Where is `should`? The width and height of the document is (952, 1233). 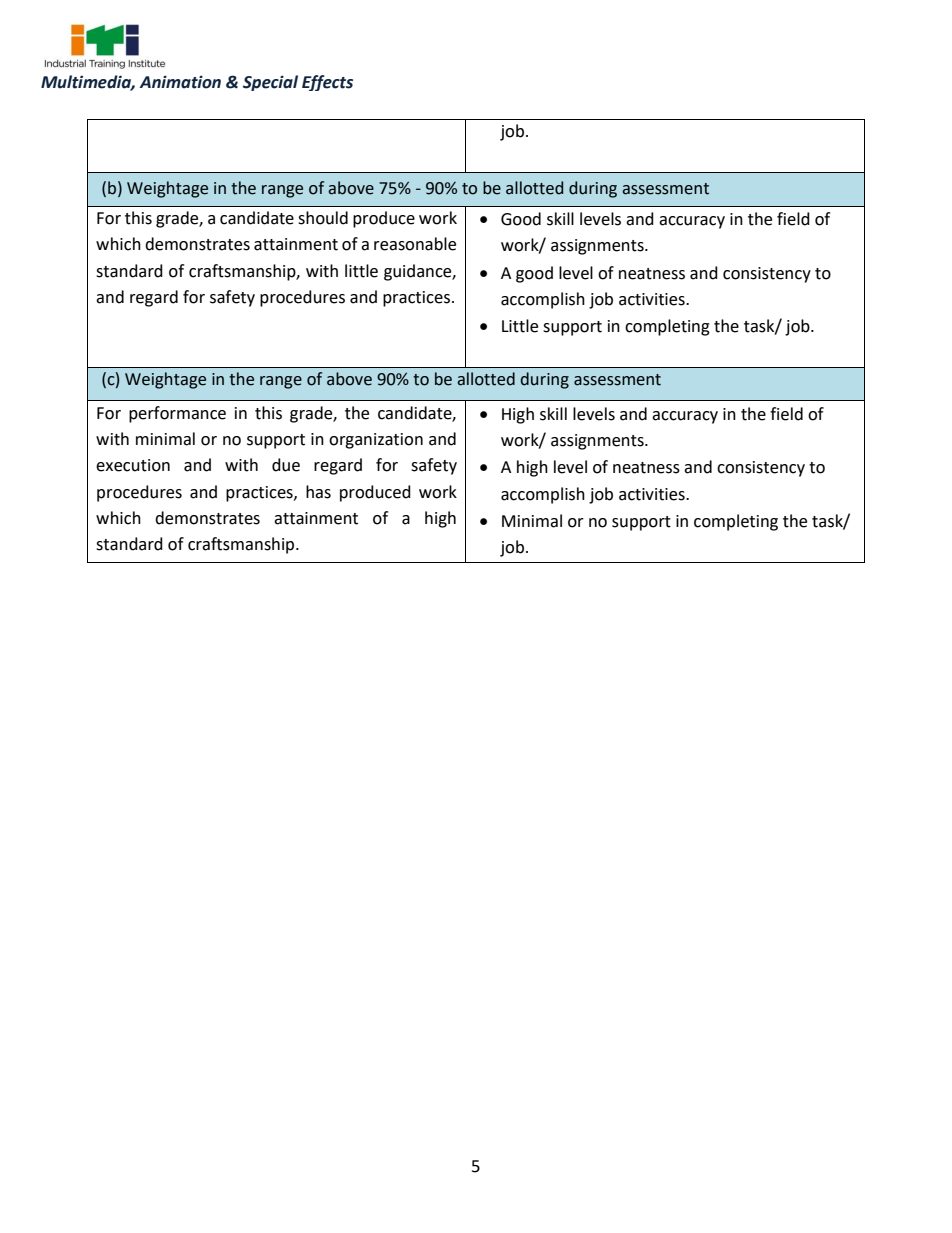
should is located at coordinates (323, 218).
